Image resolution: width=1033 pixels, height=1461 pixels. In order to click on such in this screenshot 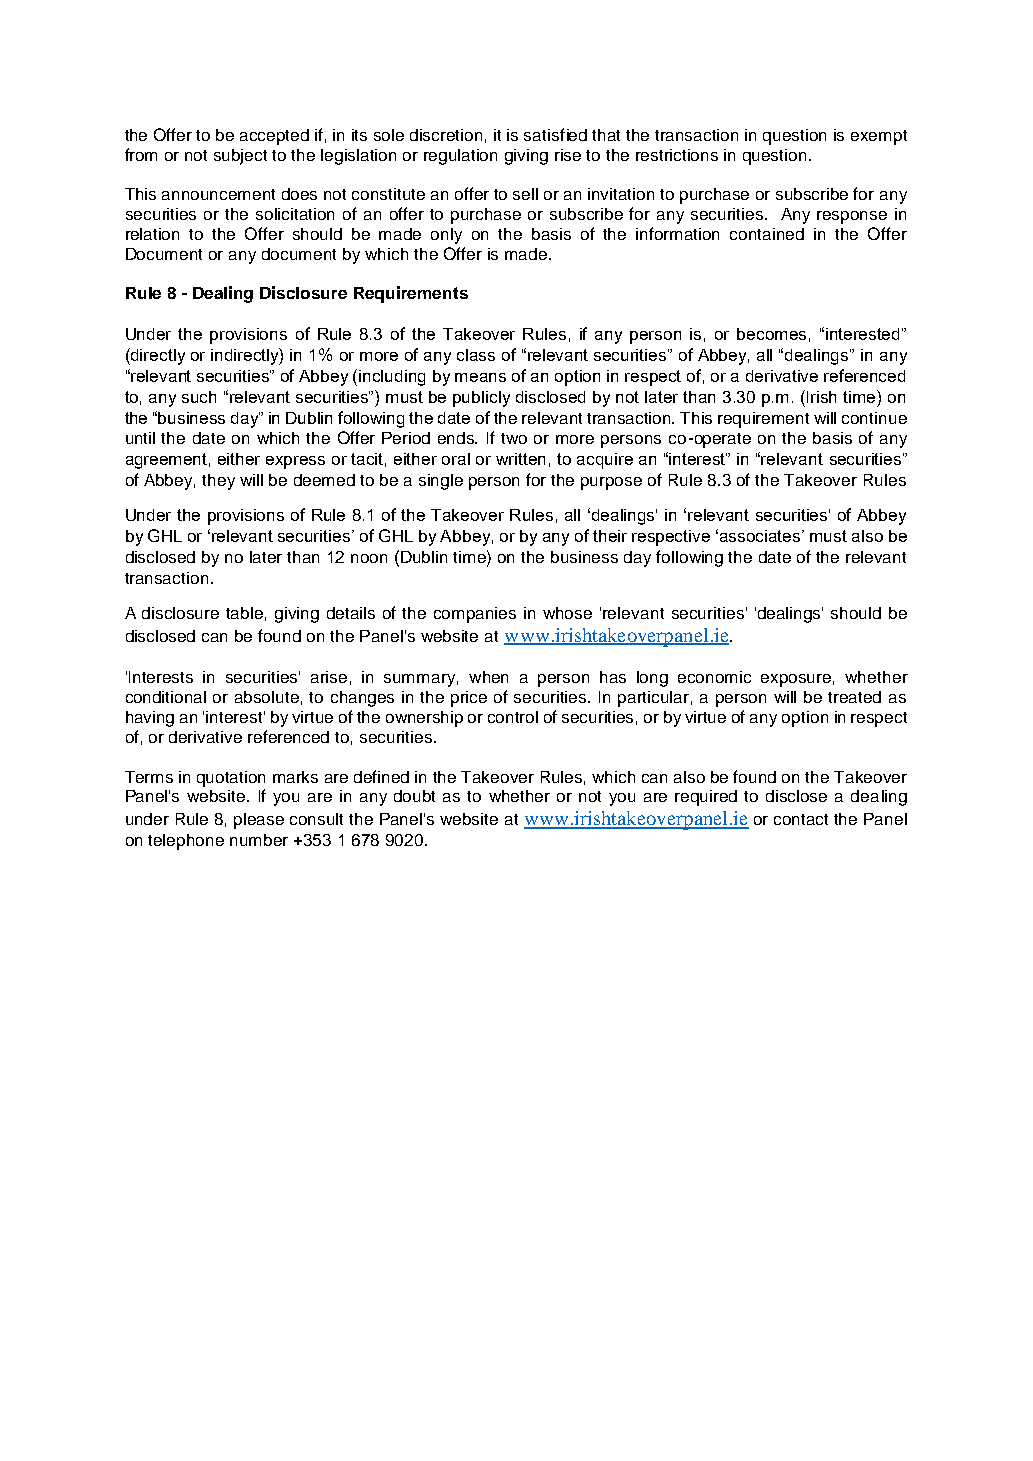, I will do `click(199, 397)`.
